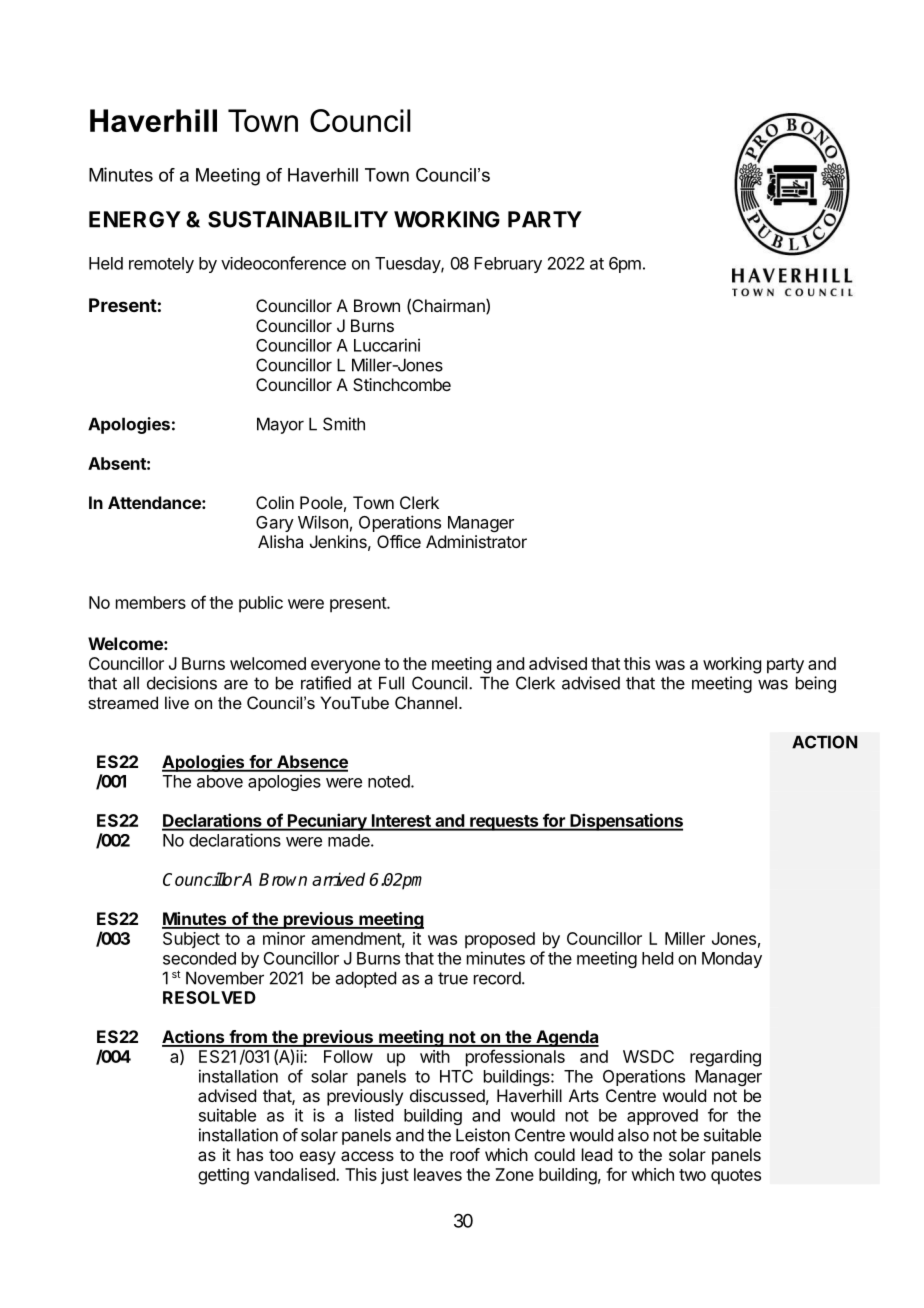 Image resolution: width=924 pixels, height=1308 pixels. What do you see at coordinates (476, 541) in the screenshot?
I see `Administrator` at bounding box center [476, 541].
